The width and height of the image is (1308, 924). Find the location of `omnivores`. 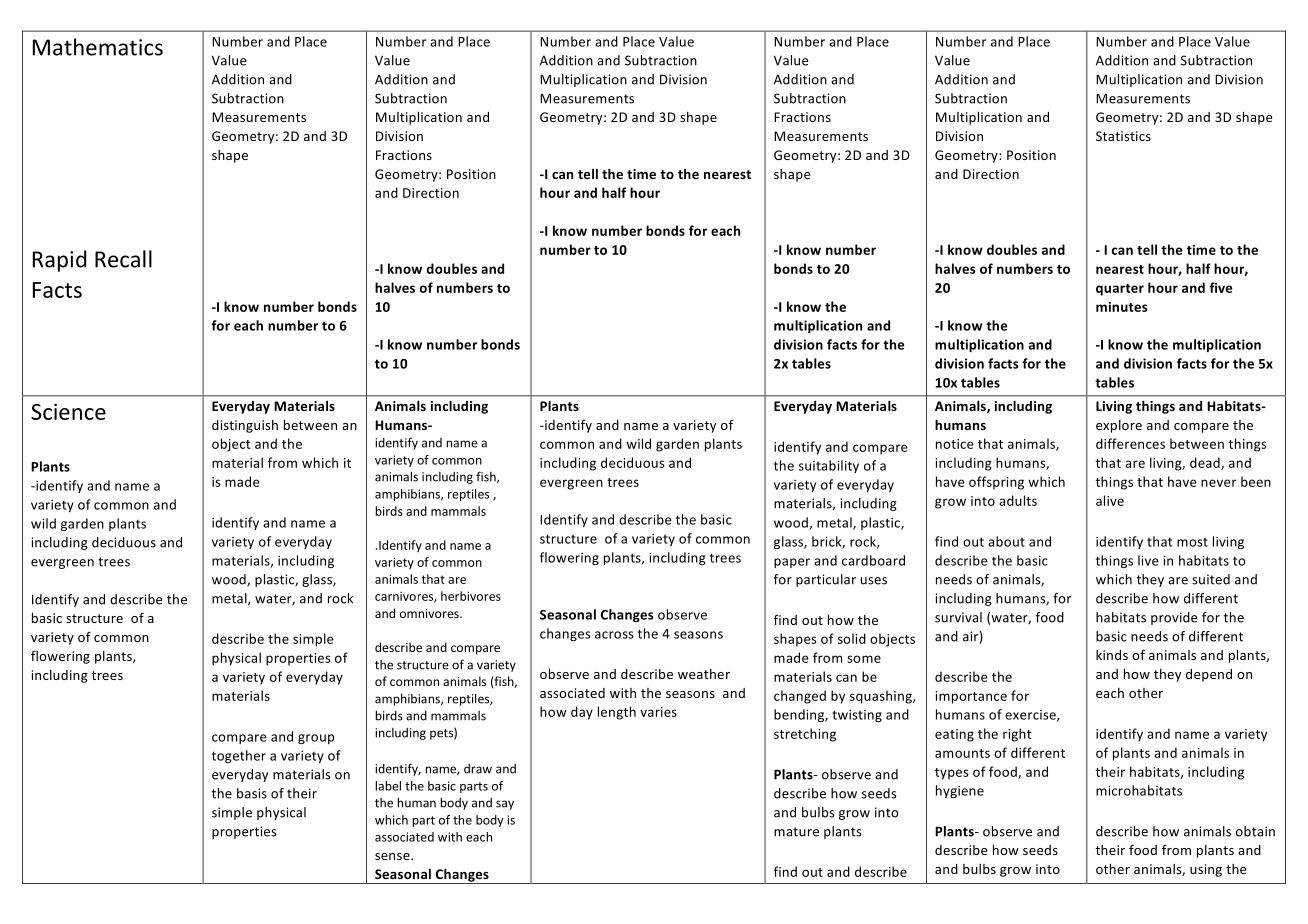

omnivores is located at coordinates (430, 613).
